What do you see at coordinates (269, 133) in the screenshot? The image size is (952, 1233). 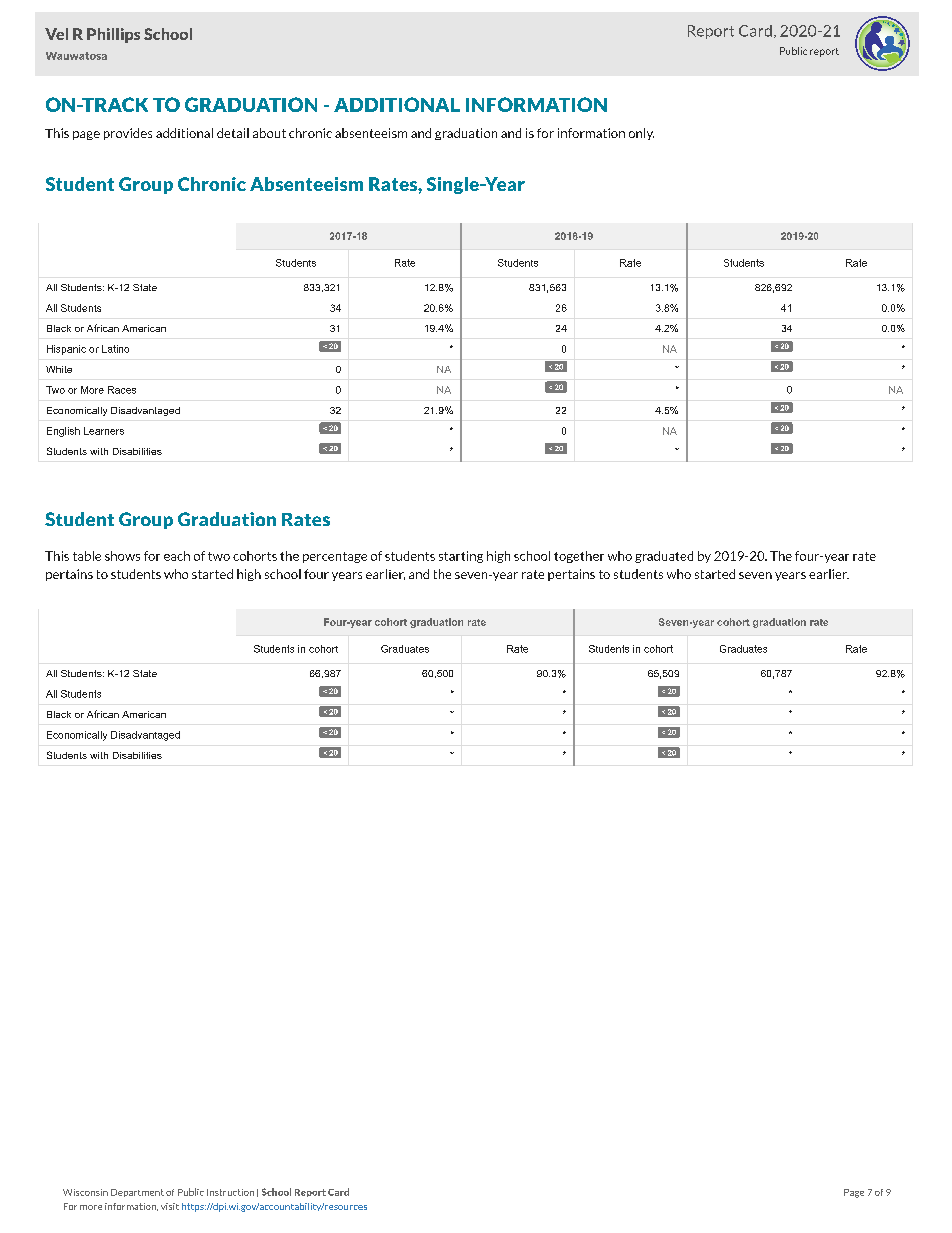 I see `about` at bounding box center [269, 133].
